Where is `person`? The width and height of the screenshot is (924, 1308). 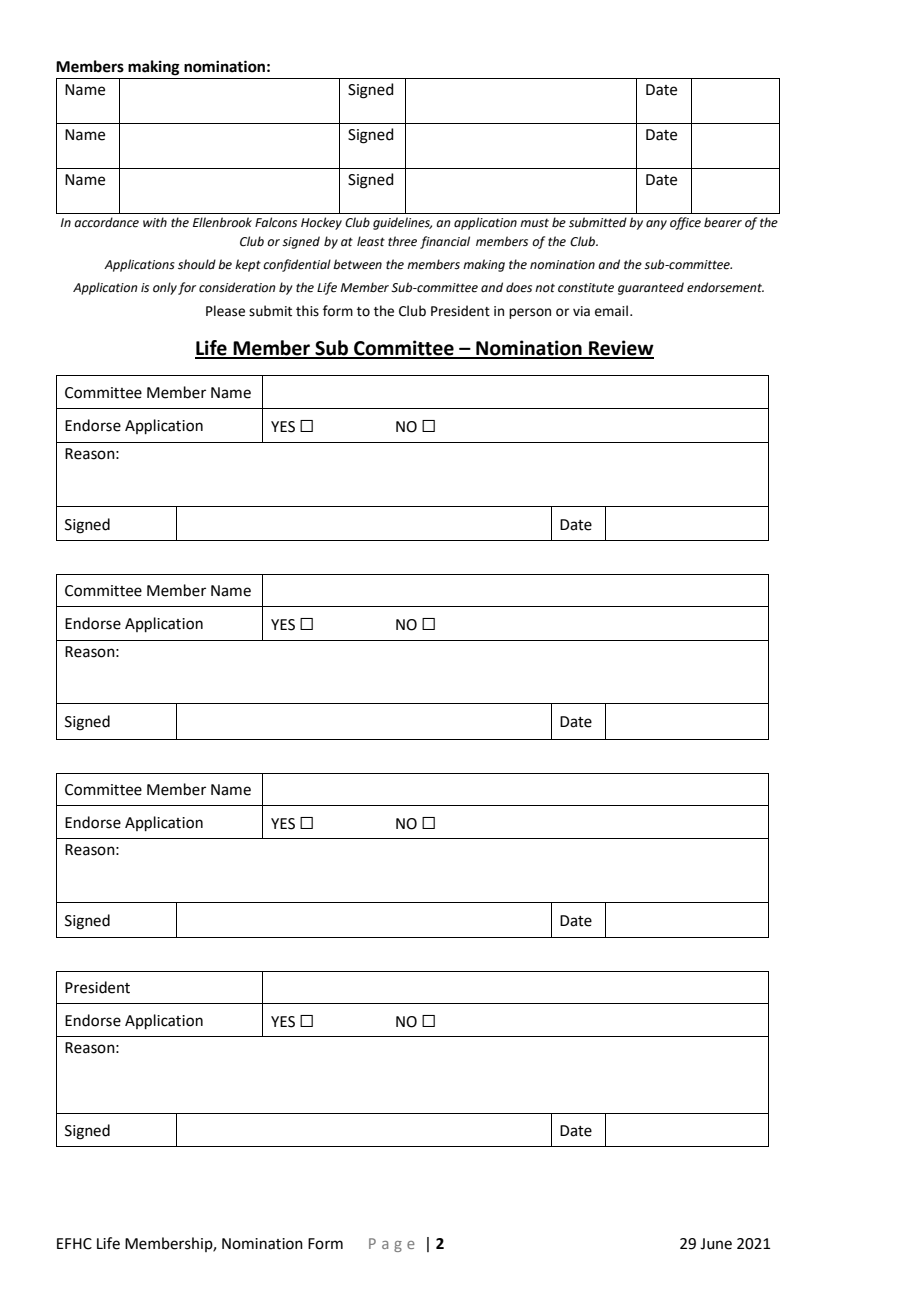
person is located at coordinates (530, 313).
